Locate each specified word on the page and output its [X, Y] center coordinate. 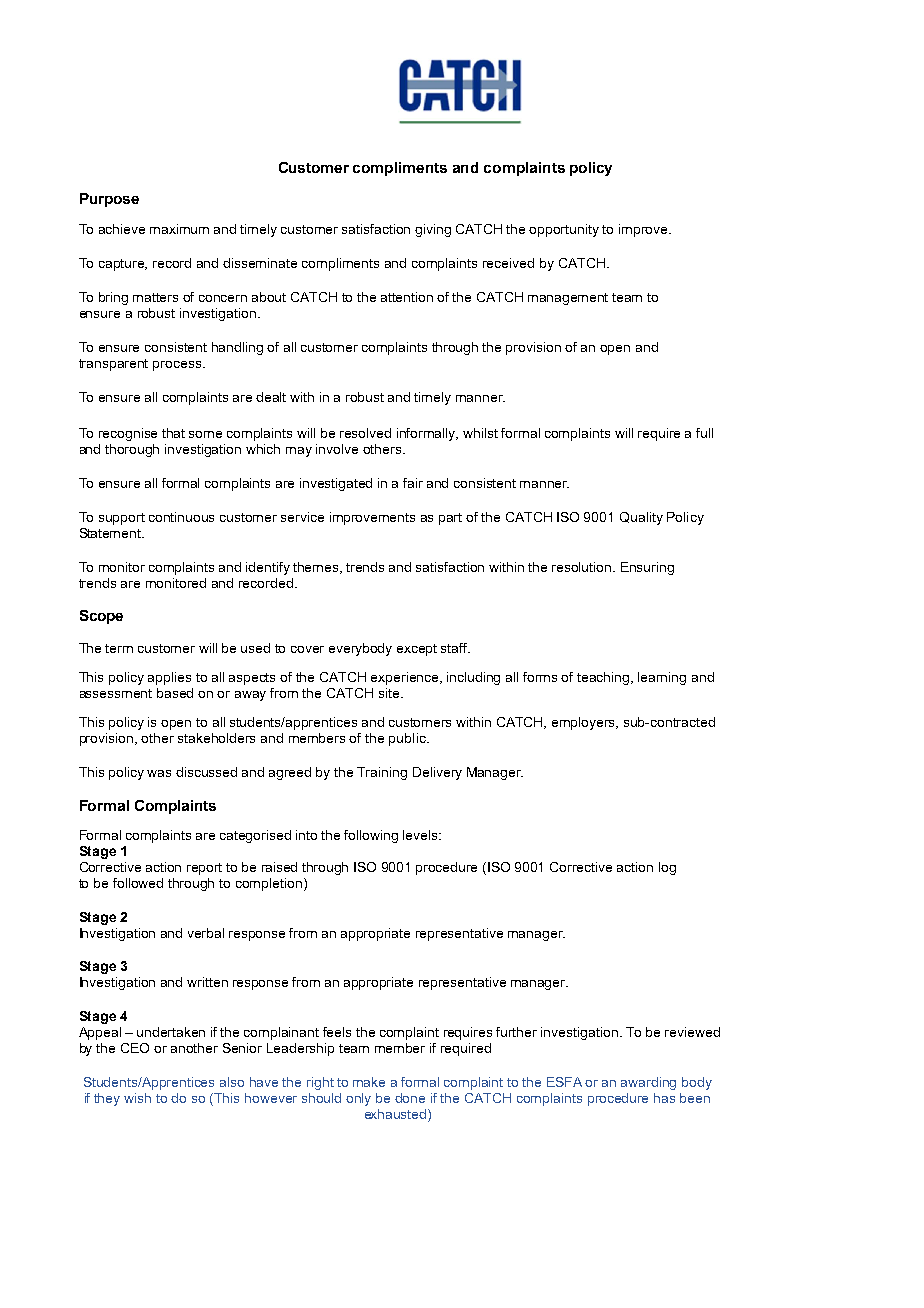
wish [137, 1098]
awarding [648, 1083]
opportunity [564, 230]
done [410, 1098]
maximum [179, 229]
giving [433, 230]
